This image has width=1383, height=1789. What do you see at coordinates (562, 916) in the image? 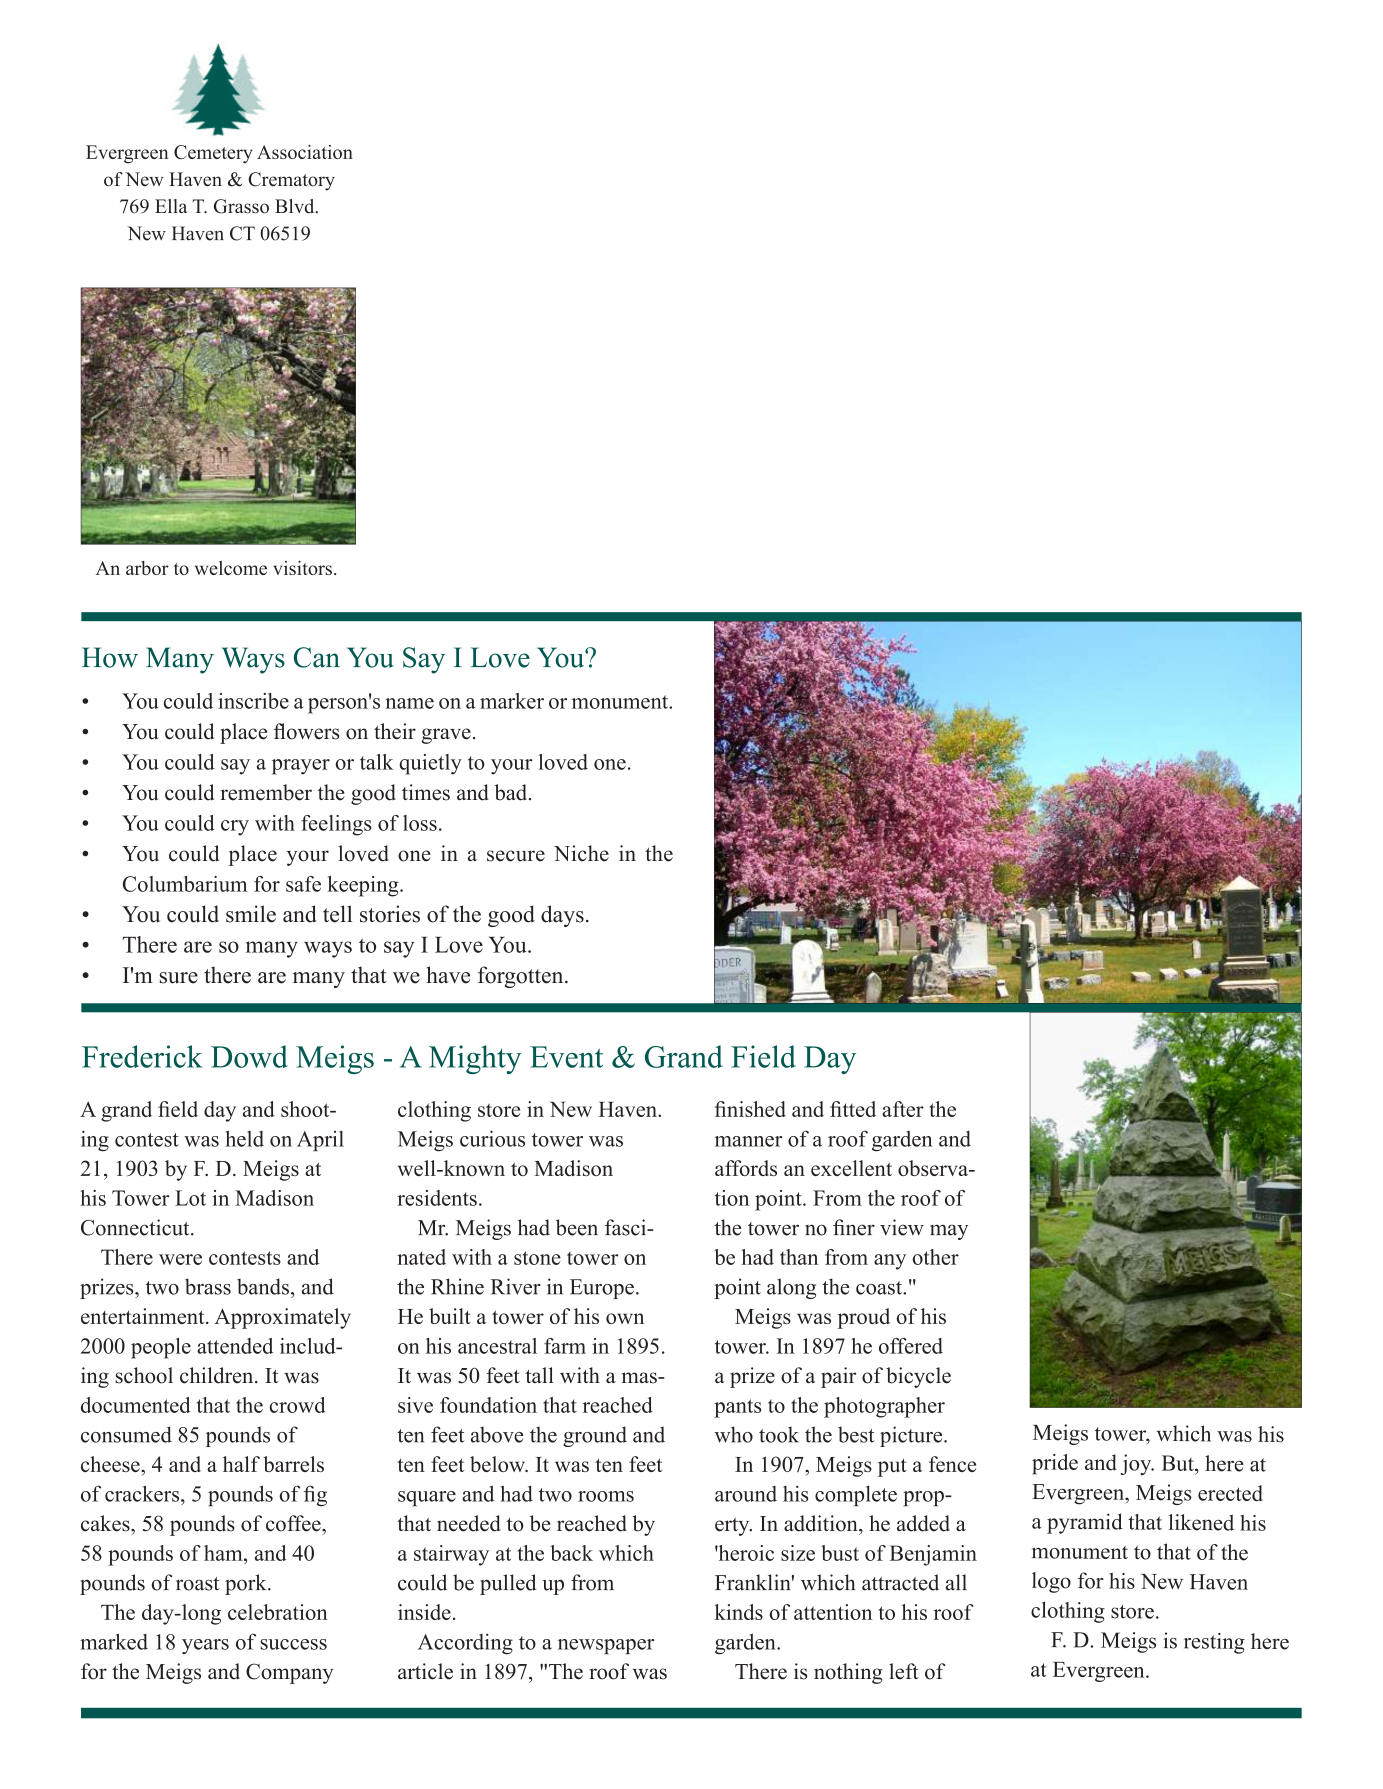
I see `days` at bounding box center [562, 916].
